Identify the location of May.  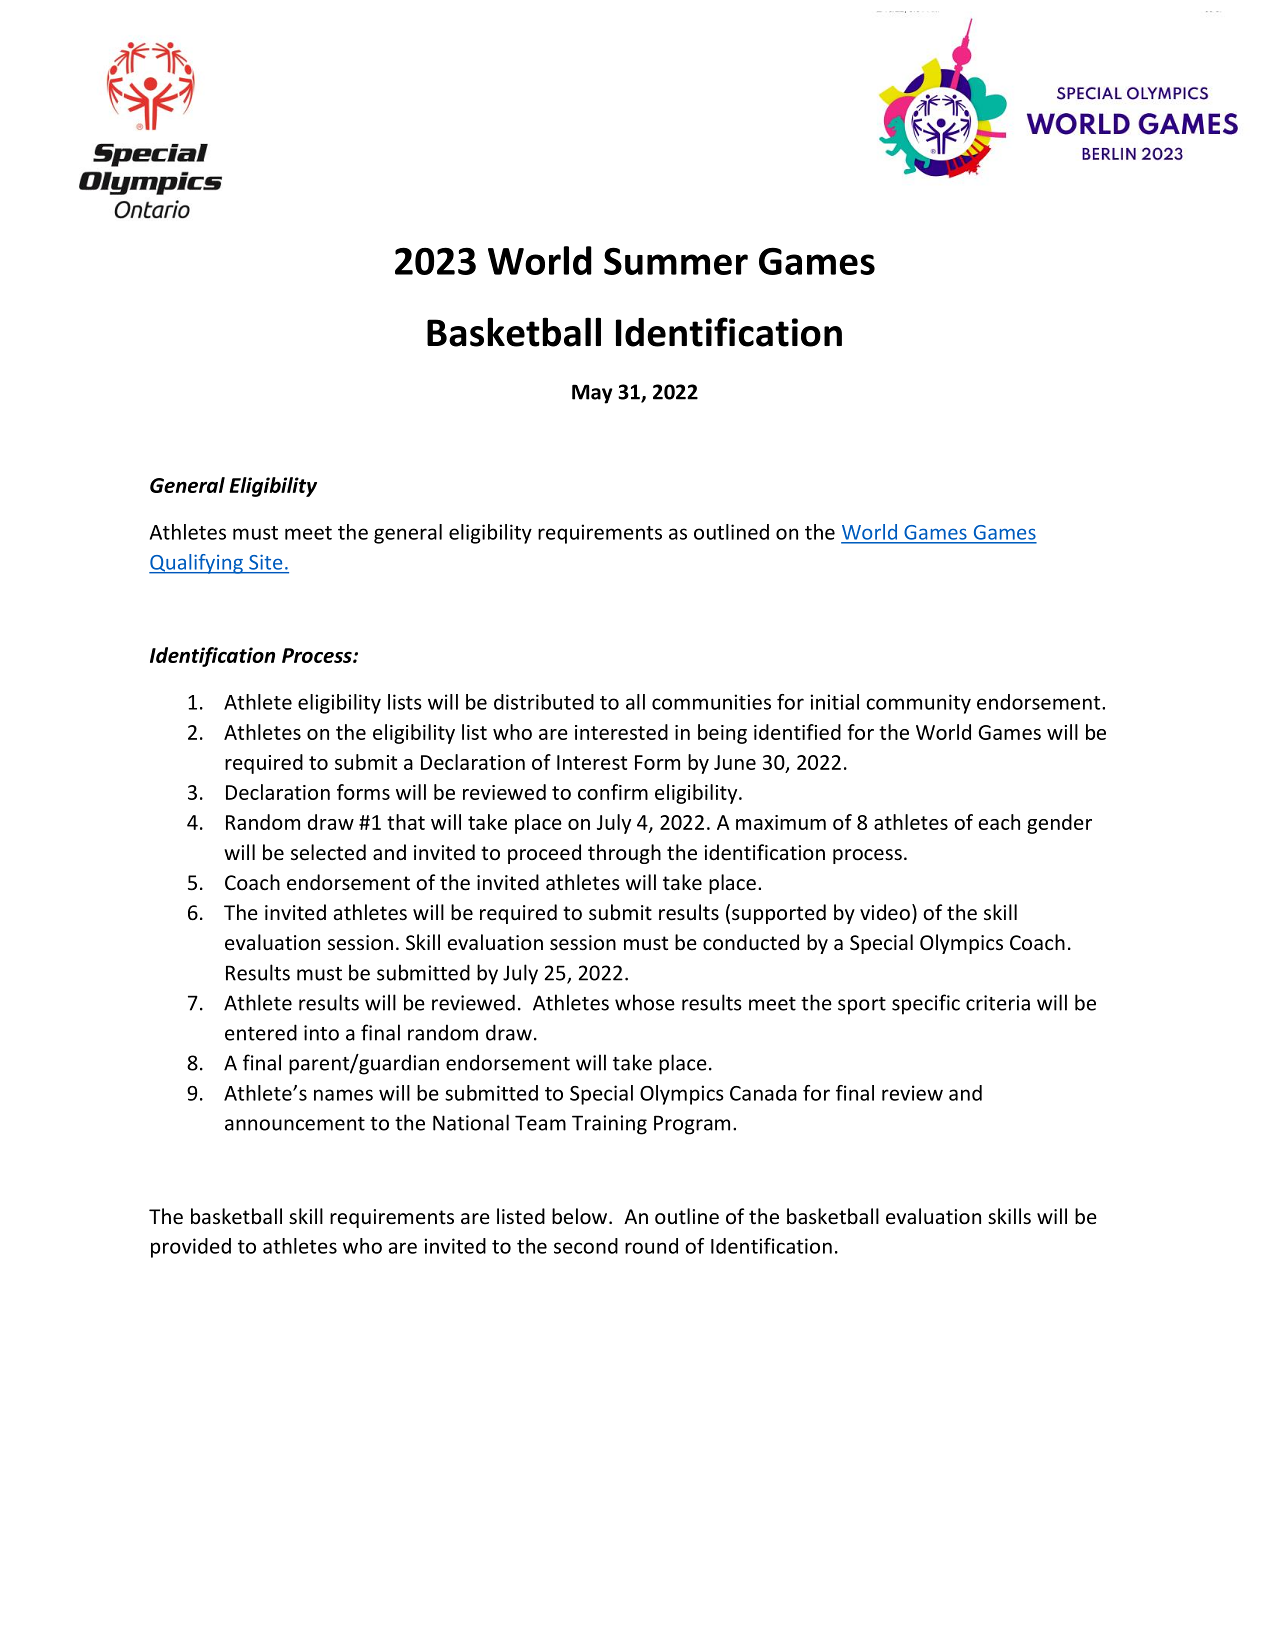
(592, 394).
